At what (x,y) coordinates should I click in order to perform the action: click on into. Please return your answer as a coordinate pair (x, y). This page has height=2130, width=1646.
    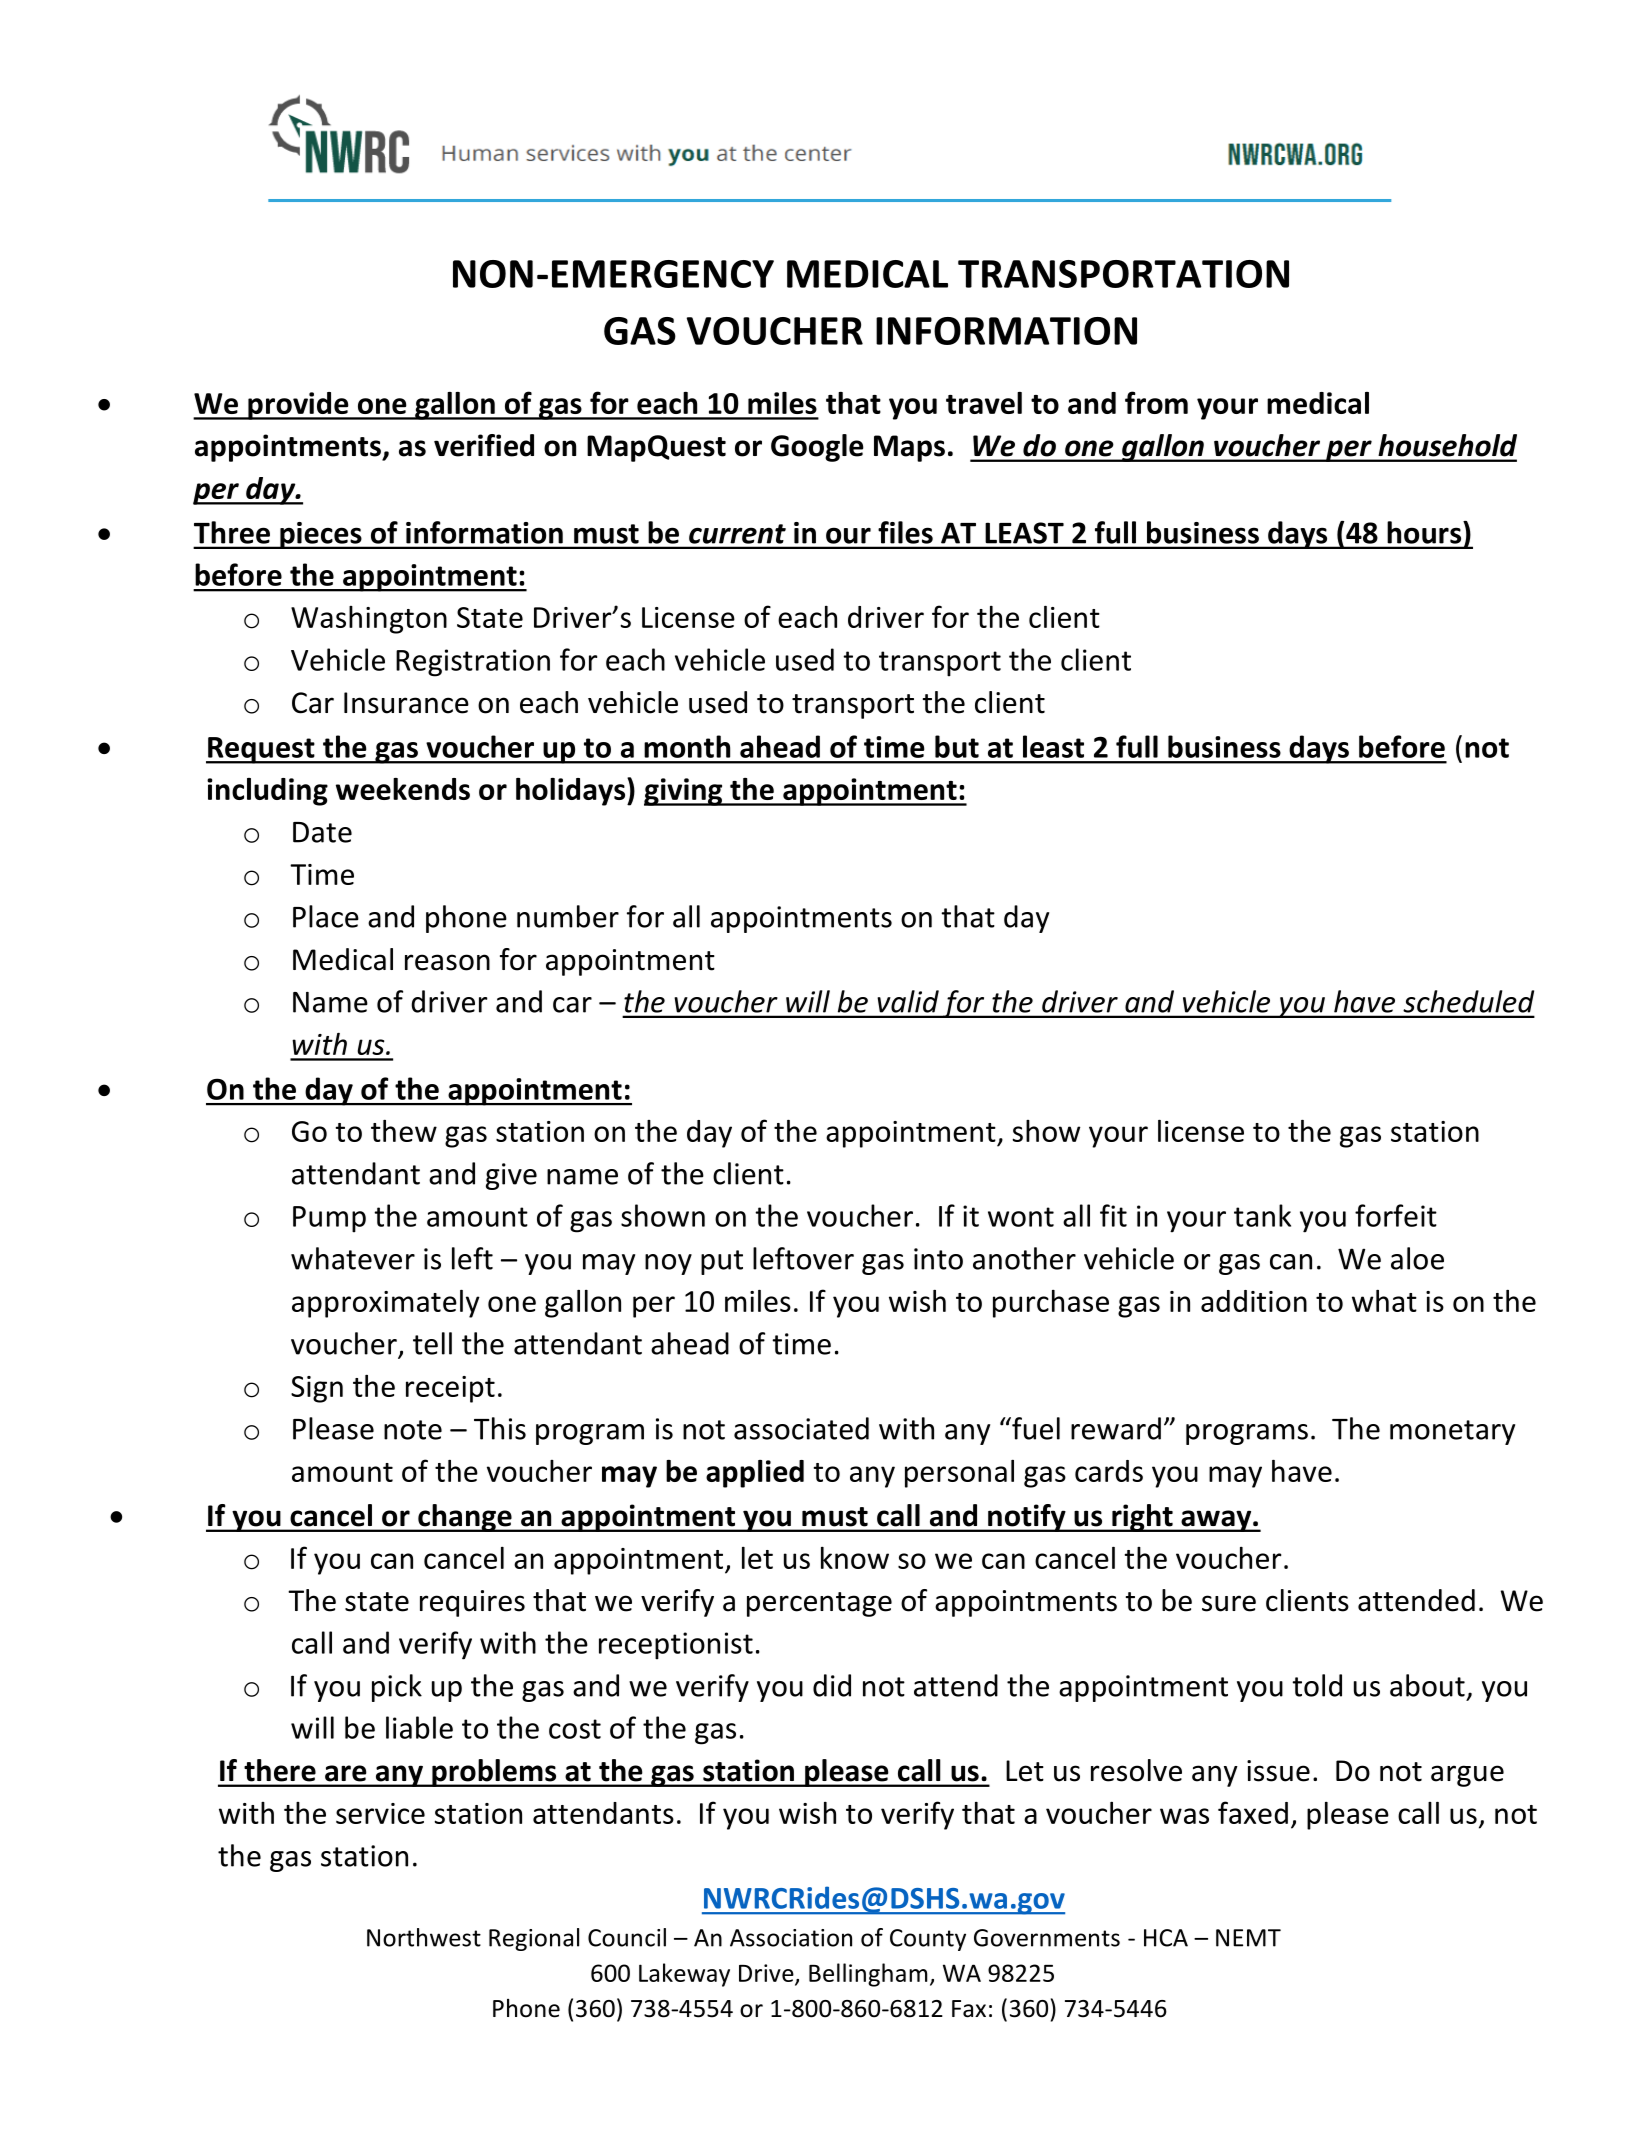
    Looking at the image, I should click on (938, 1259).
